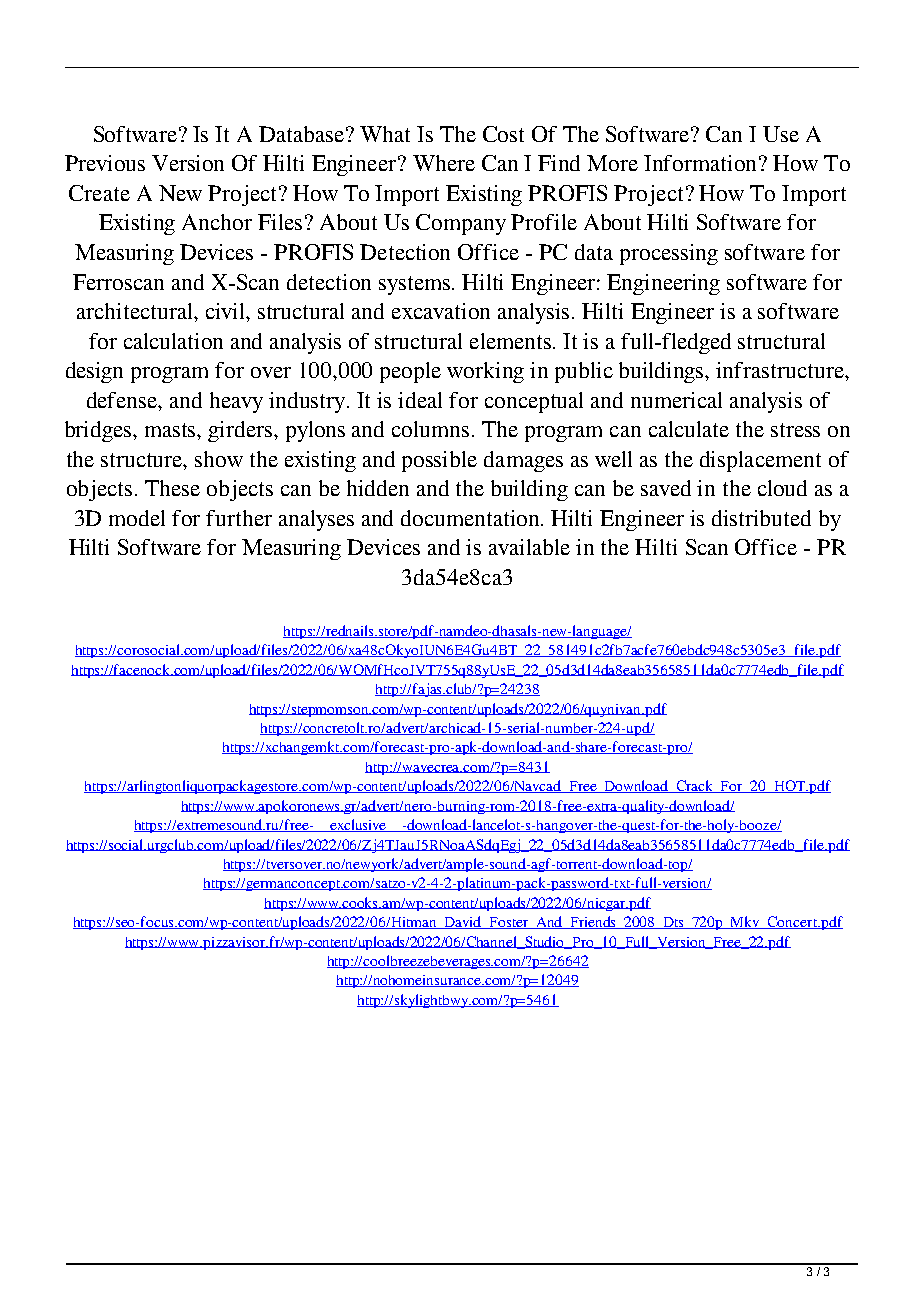 The height and width of the image is (1308, 924). Describe the element at coordinates (99, 193) in the image. I see `Create` at that location.
